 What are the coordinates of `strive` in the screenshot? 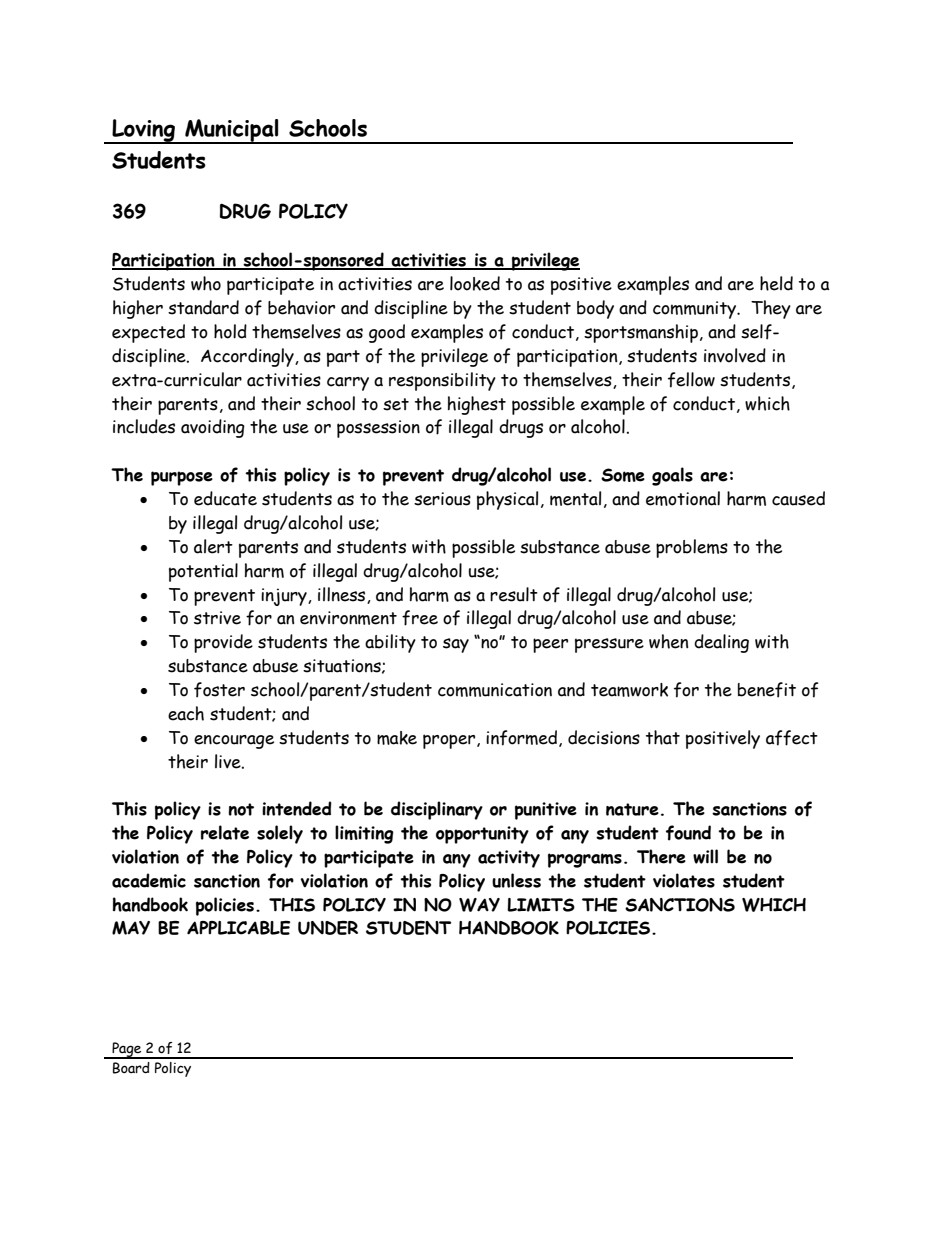 It's located at (217, 618).
